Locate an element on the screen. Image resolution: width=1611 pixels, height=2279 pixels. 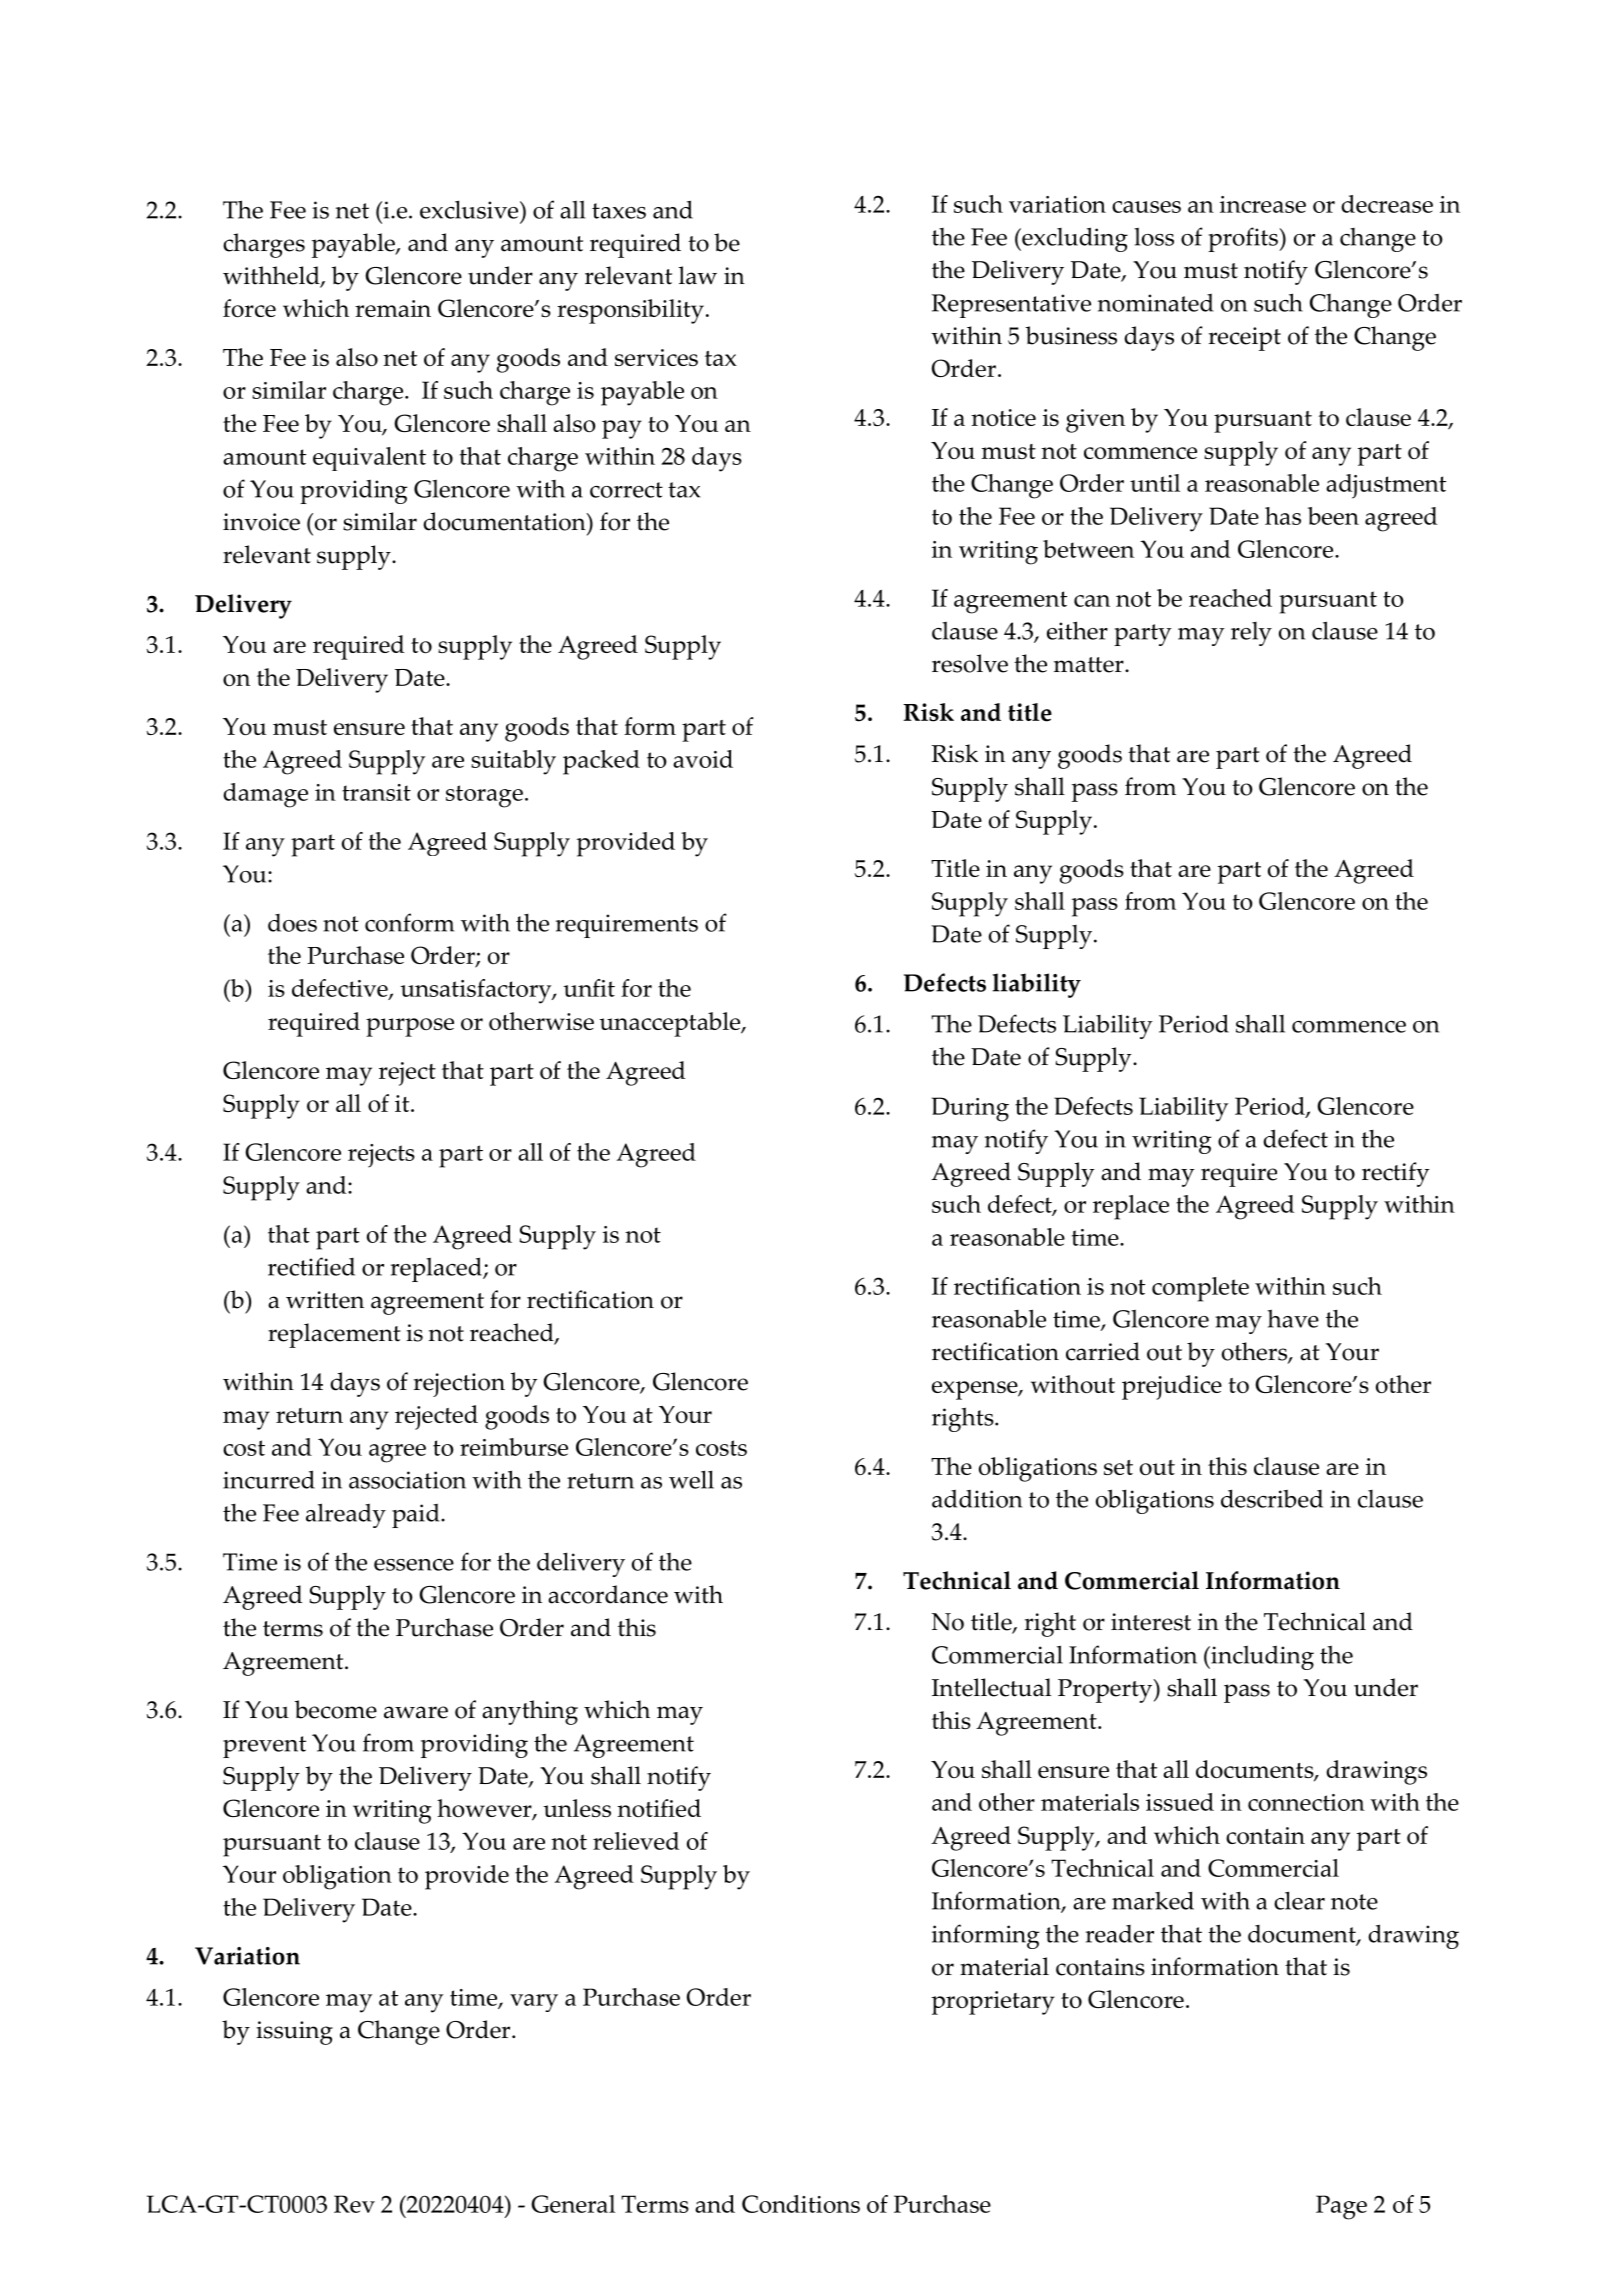
issuing is located at coordinates (294, 2033).
